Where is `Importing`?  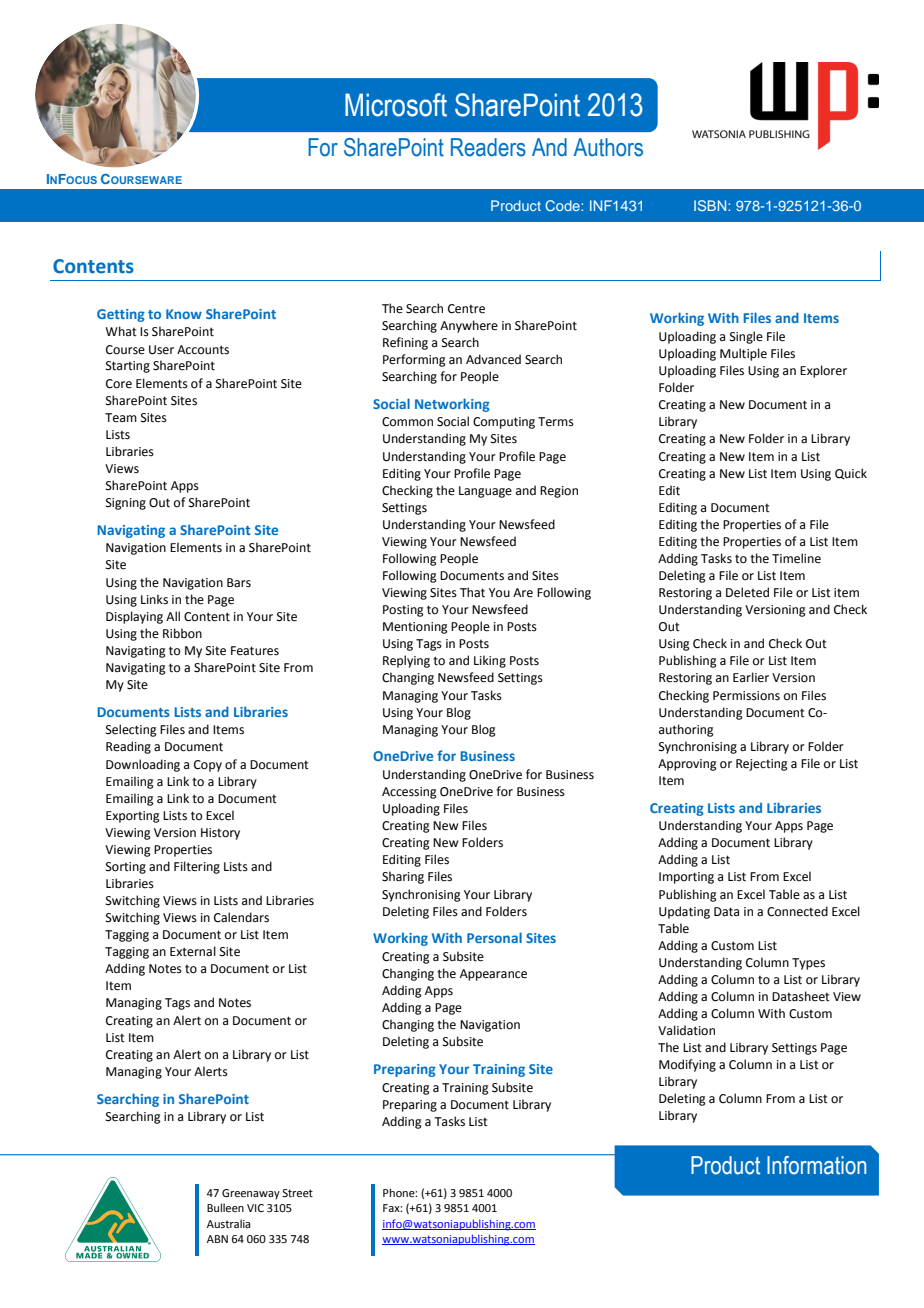
Importing is located at coordinates (686, 878).
